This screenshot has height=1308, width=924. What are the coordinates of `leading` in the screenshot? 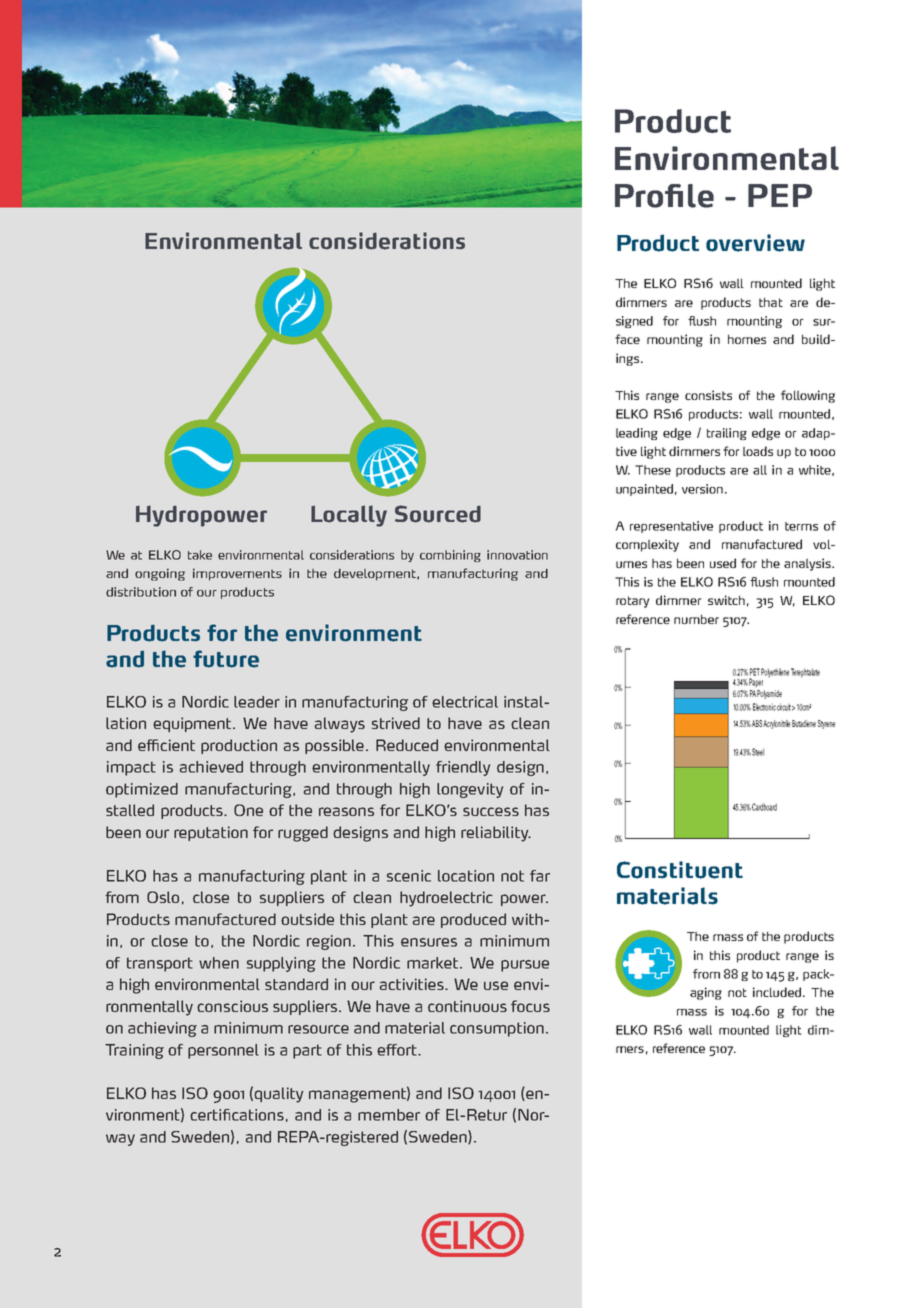 It's located at (637, 434).
